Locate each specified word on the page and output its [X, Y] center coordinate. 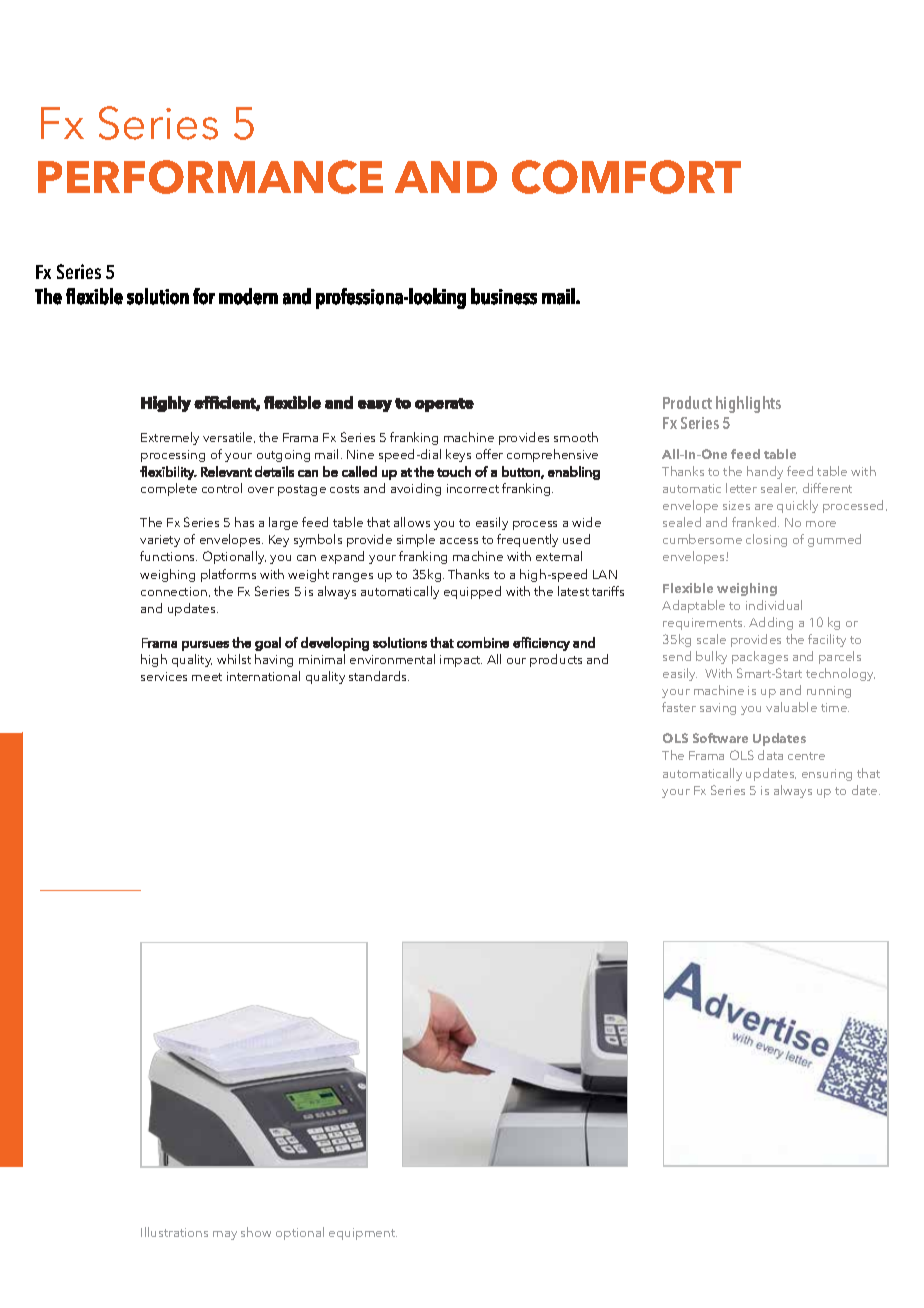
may [225, 1235]
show [256, 1232]
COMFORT [626, 177]
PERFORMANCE [210, 177]
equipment [363, 1234]
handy [765, 472]
